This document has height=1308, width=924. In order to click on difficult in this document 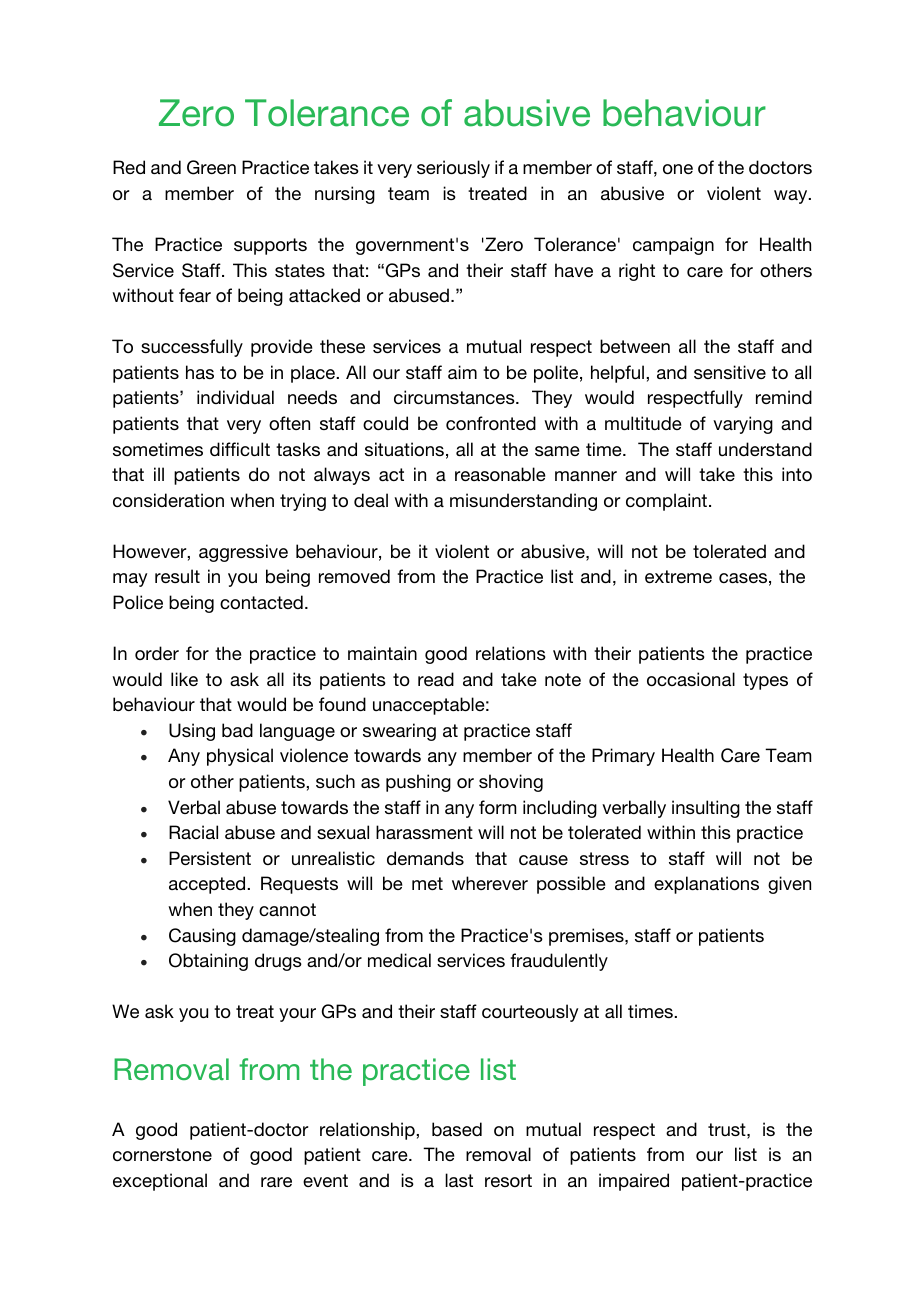, I will do `click(240, 449)`.
